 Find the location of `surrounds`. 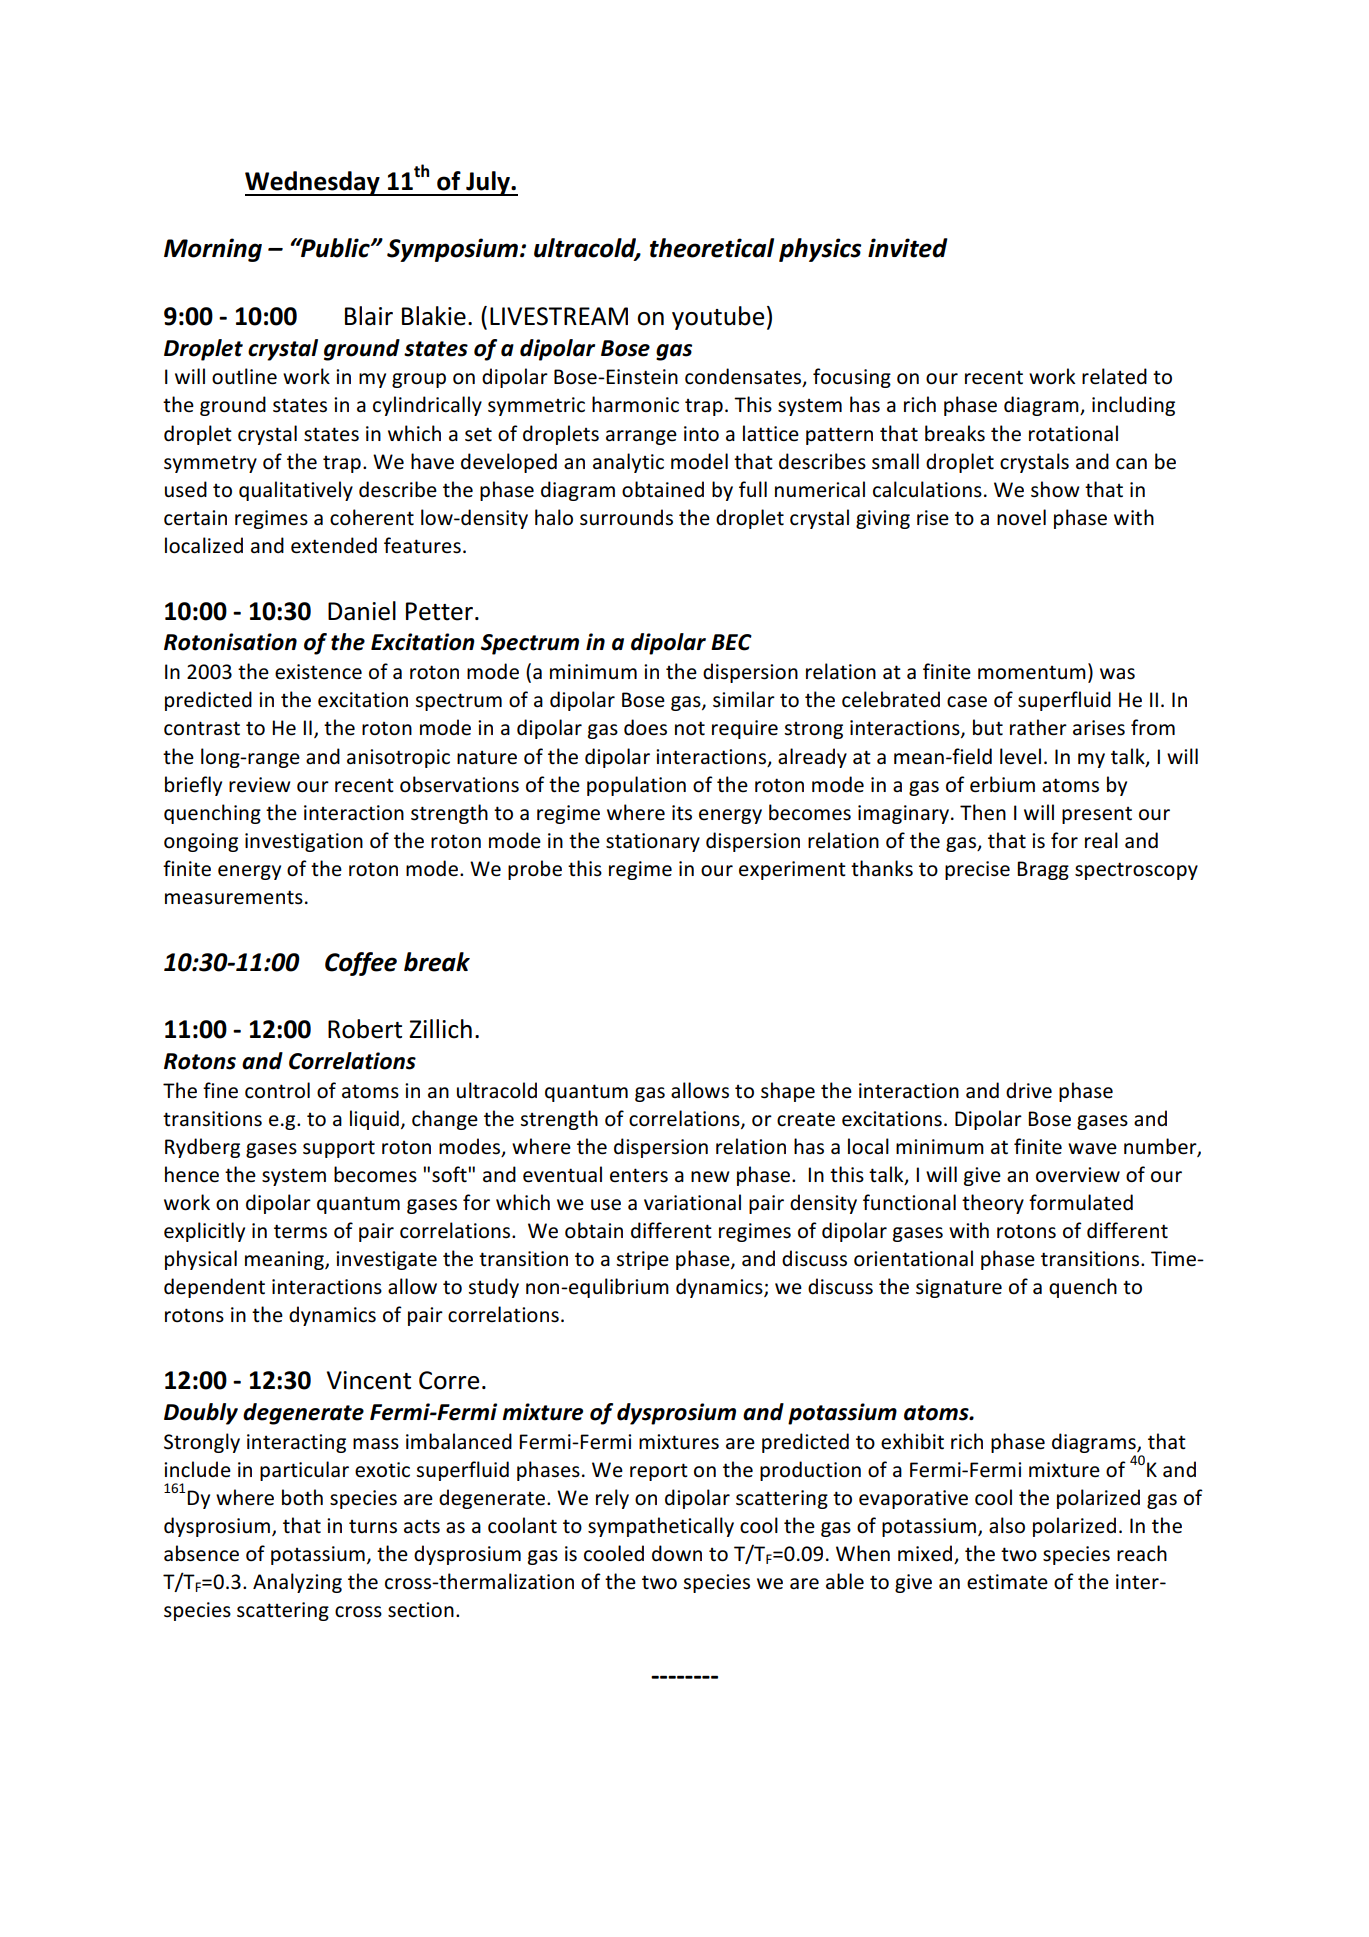

surrounds is located at coordinates (626, 517).
